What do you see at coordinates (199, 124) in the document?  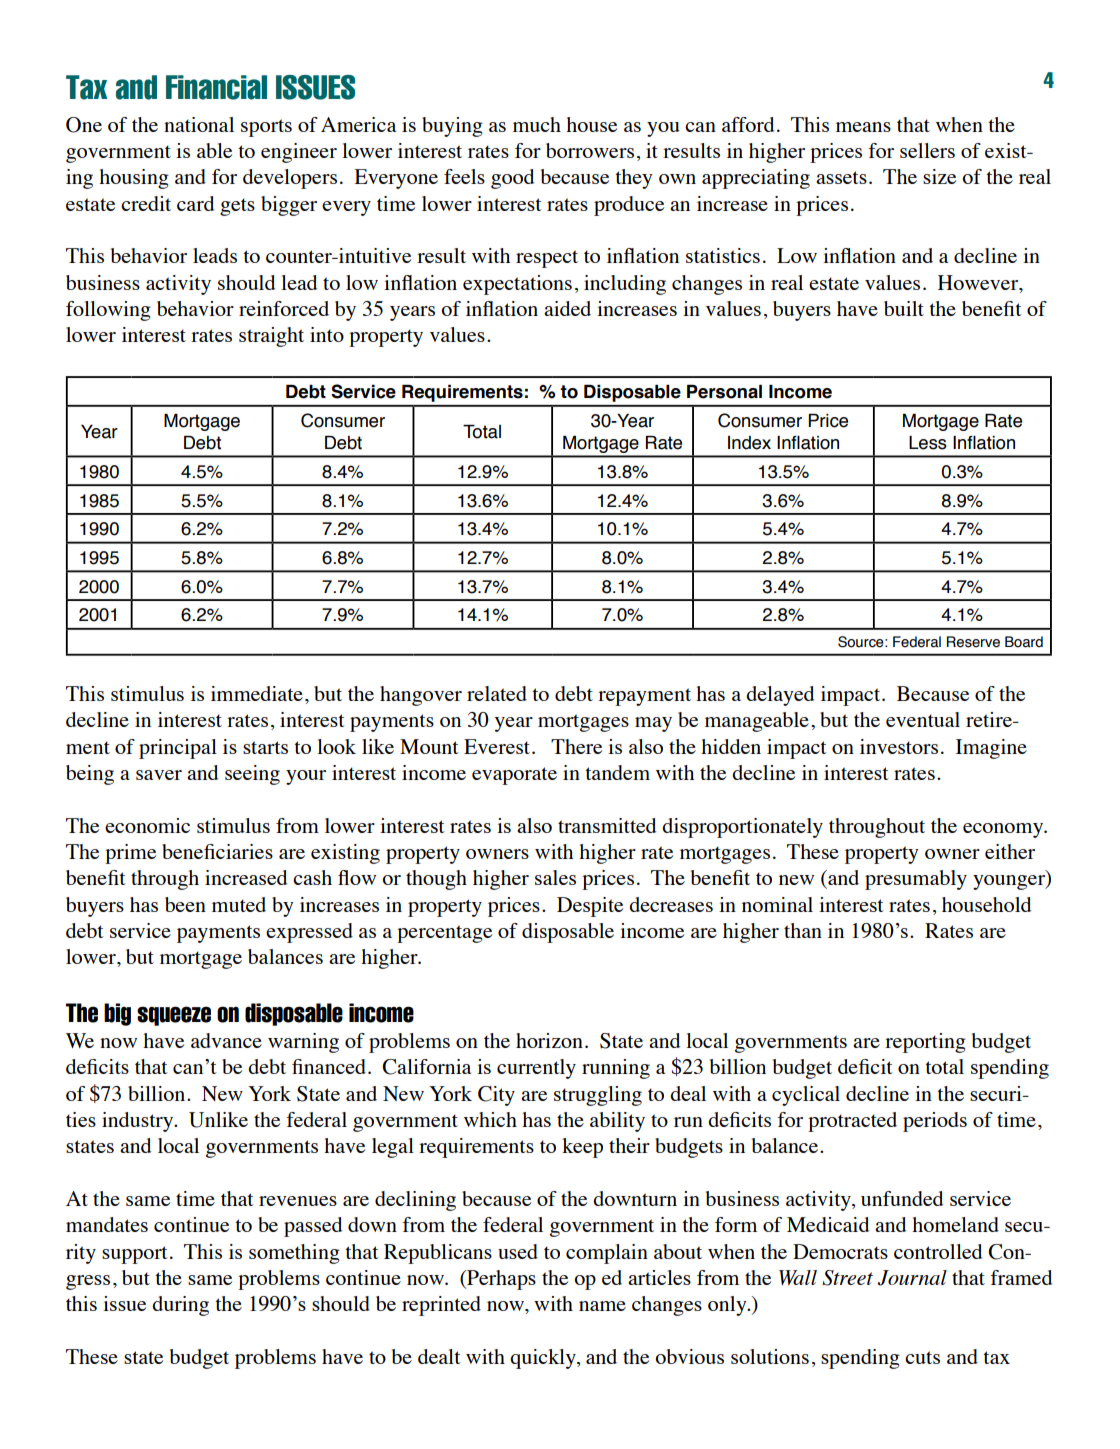 I see `national` at bounding box center [199, 124].
